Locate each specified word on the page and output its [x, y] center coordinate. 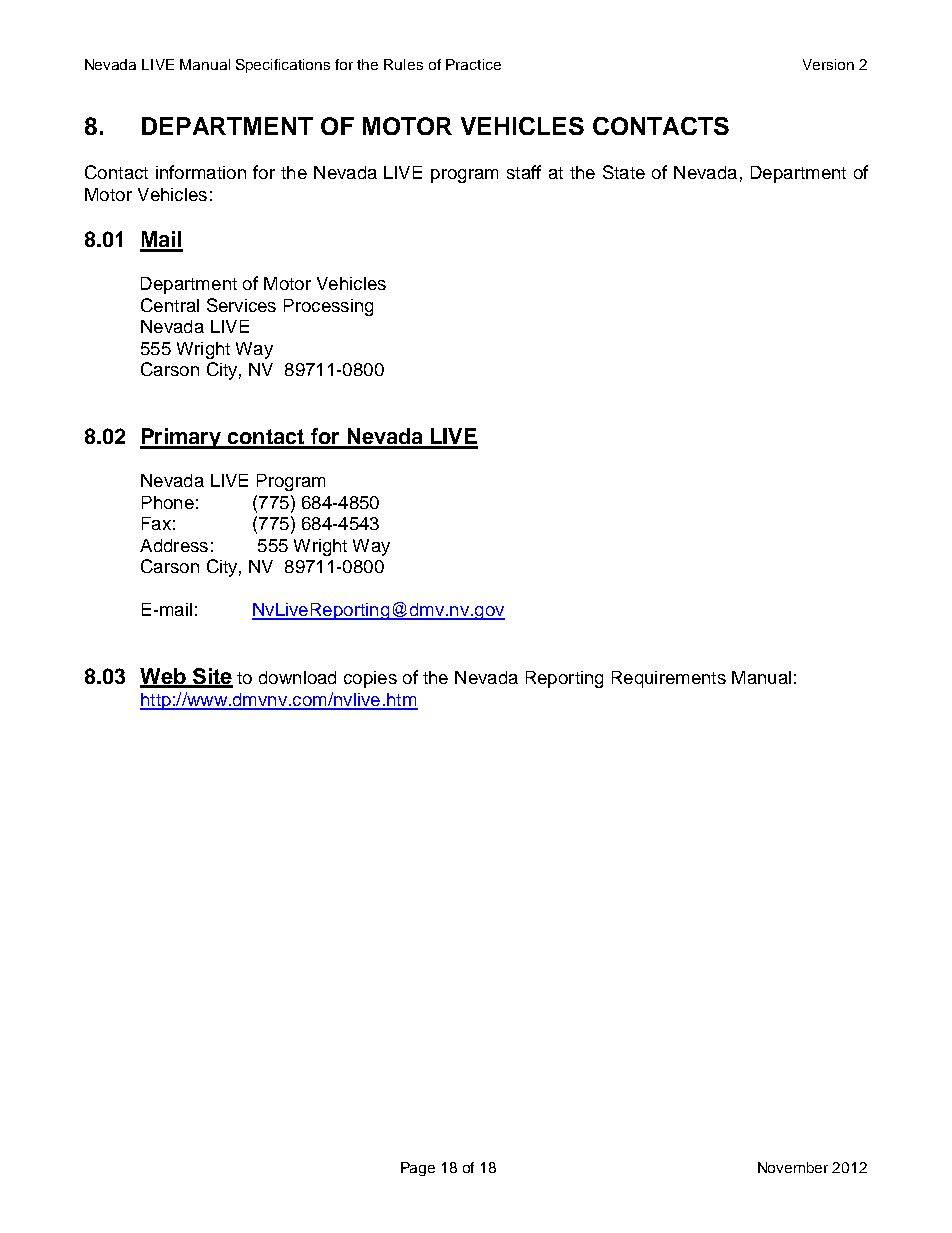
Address [174, 545]
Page [418, 1169]
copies [370, 679]
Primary [182, 438]
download [297, 677]
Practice [473, 64]
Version [828, 64]
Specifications [283, 66]
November [793, 1167]
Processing [328, 307]
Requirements [669, 679]
